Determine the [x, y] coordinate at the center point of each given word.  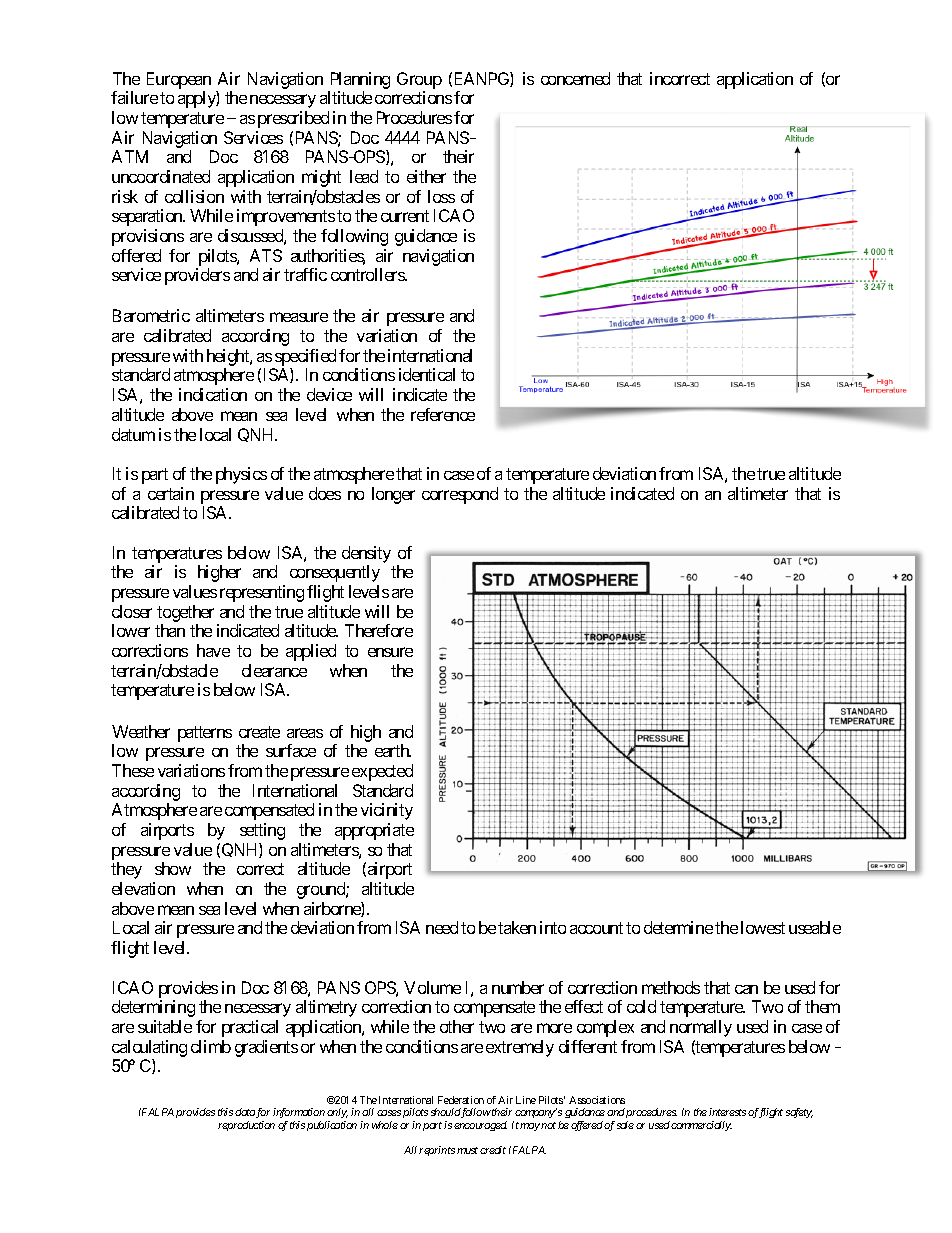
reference [443, 414]
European [179, 80]
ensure [390, 652]
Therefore [379, 630]
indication [213, 394]
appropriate [374, 831]
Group [419, 80]
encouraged [480, 1126]
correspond [460, 495]
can [746, 989]
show [173, 868]
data [245, 1112]
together [185, 613]
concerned [575, 78]
